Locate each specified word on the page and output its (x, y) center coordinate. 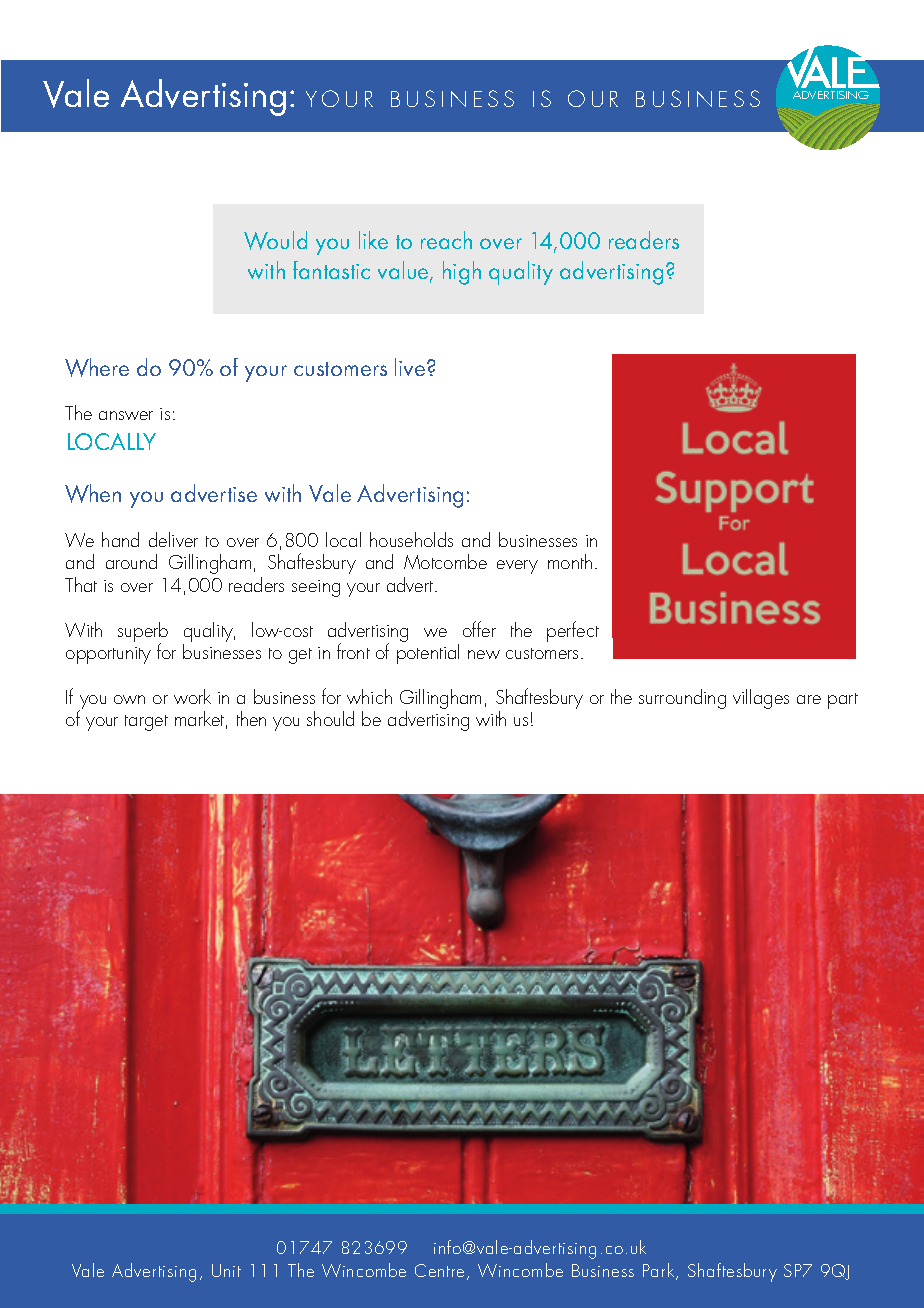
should (330, 718)
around (131, 561)
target (146, 723)
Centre (441, 1272)
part (843, 701)
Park (660, 1271)
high (462, 273)
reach (446, 240)
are (809, 699)
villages (761, 699)
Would (275, 240)
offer (479, 629)
